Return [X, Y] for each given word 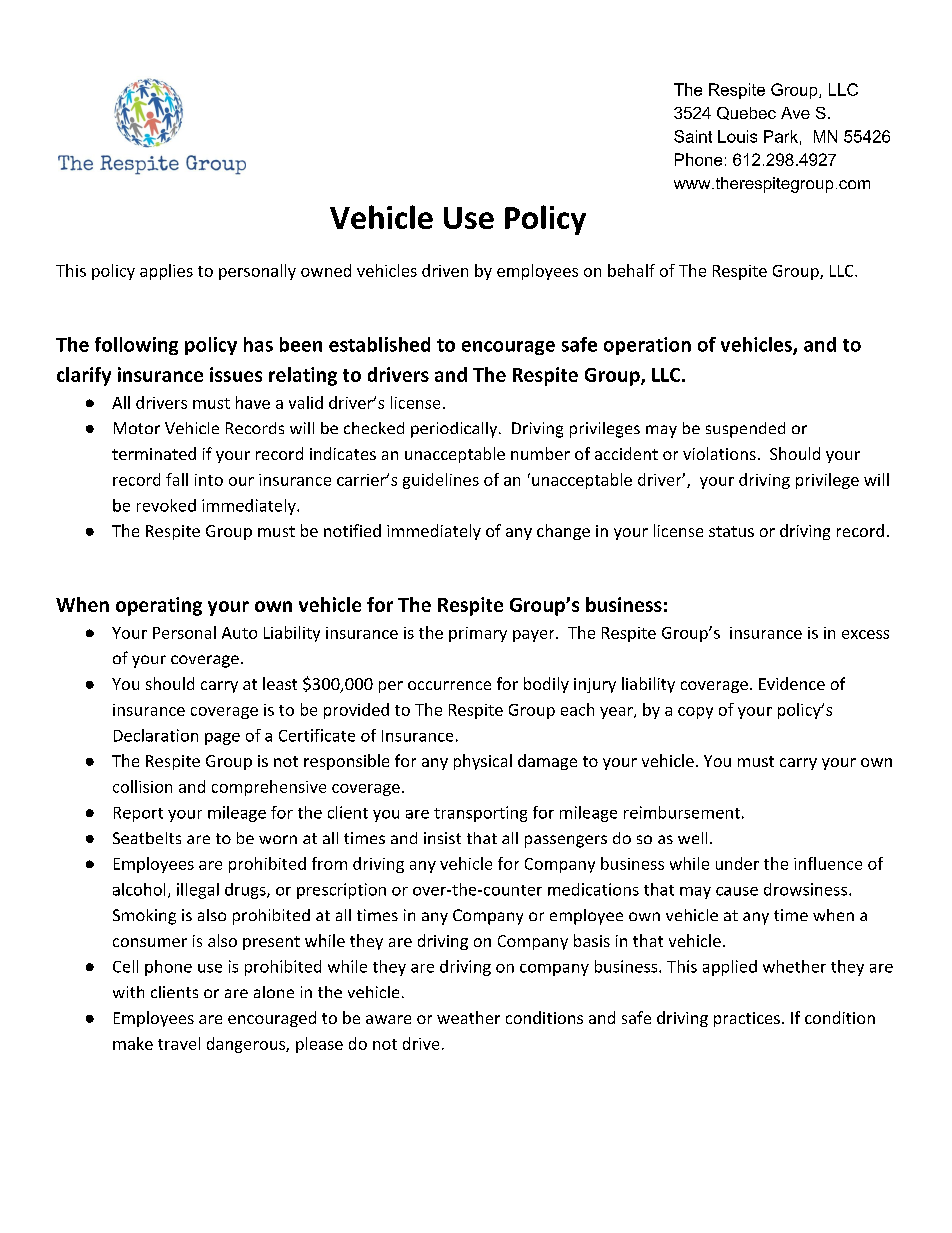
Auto [239, 633]
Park [781, 136]
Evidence [792, 683]
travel [179, 1043]
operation [647, 346]
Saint [693, 136]
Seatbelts [147, 838]
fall [177, 479]
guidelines [441, 481]
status [731, 531]
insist [442, 838]
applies [166, 272]
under [737, 863]
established [379, 344]
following [136, 346]
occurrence [449, 685]
